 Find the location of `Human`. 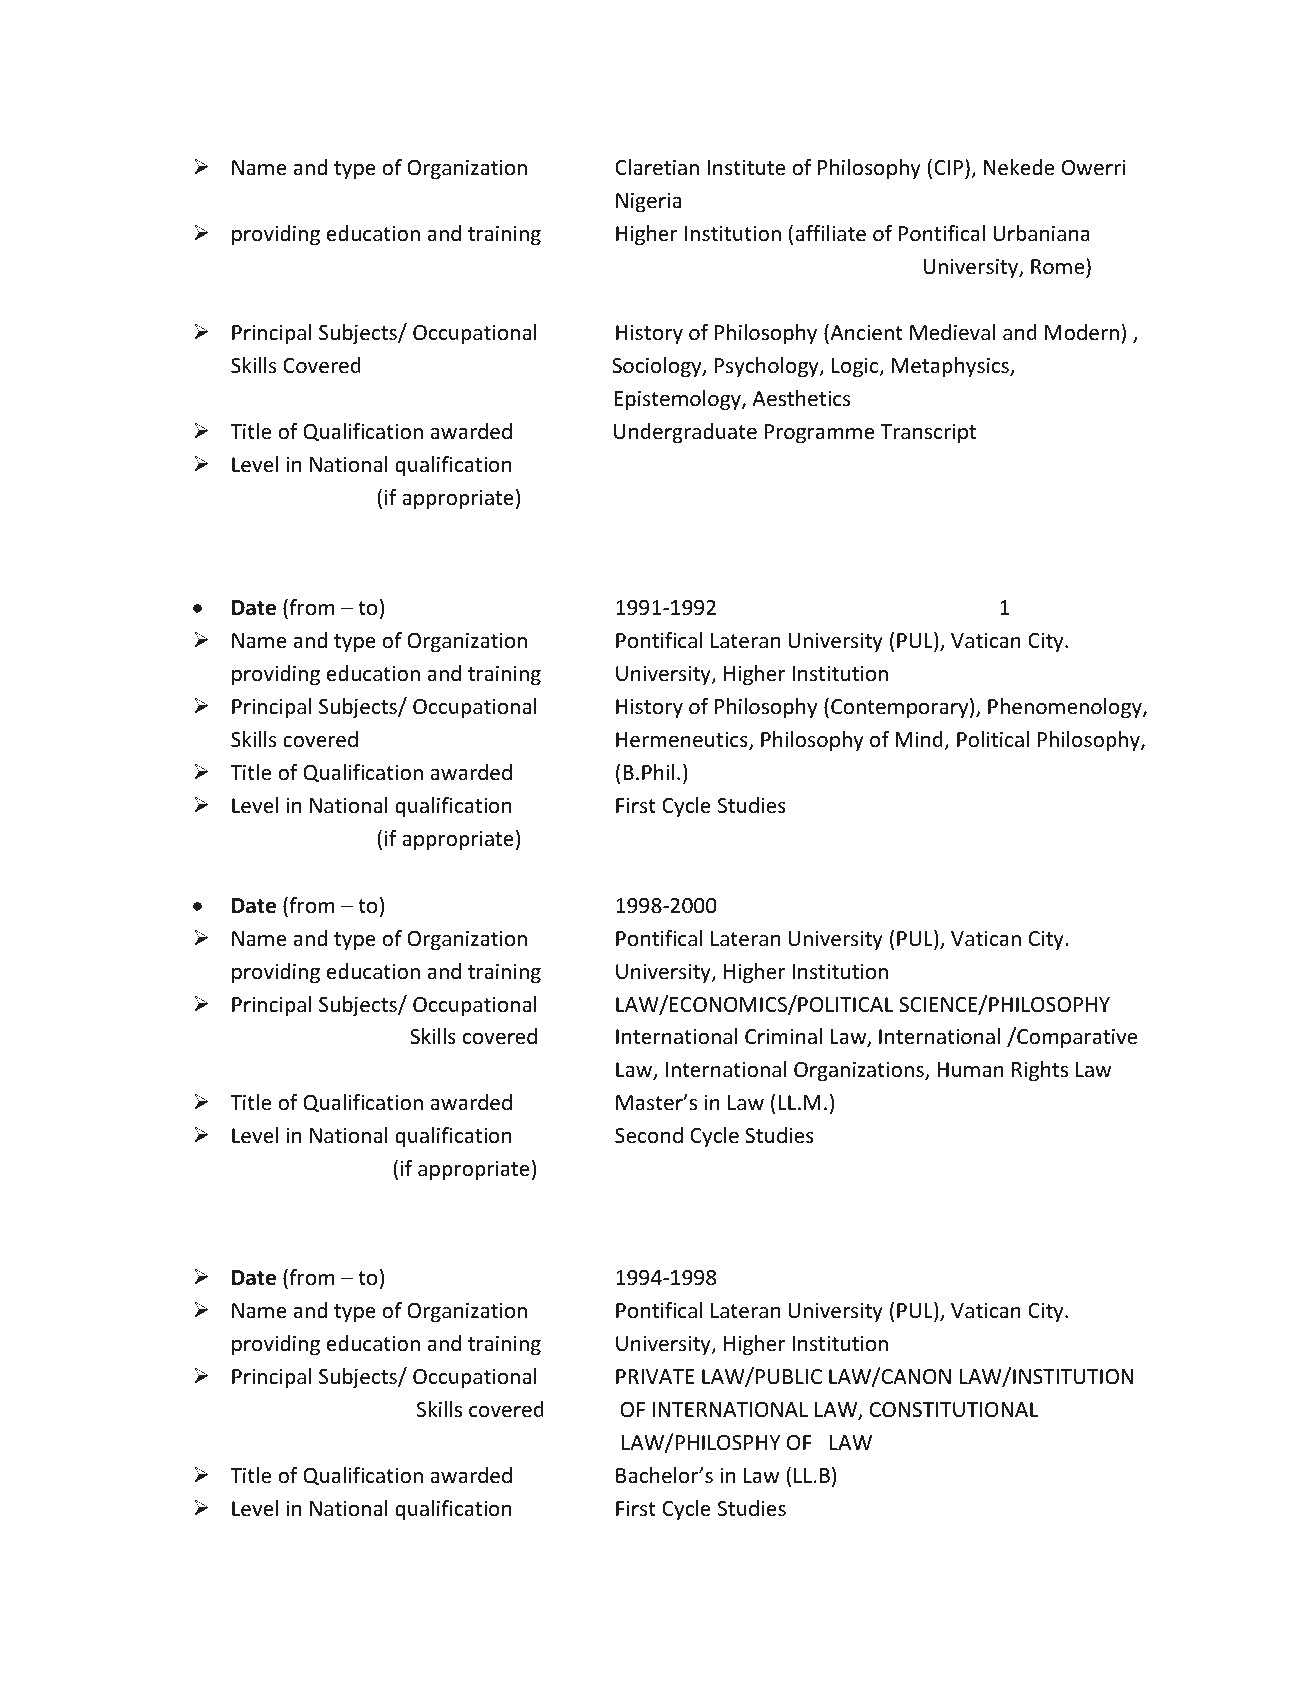

Human is located at coordinates (970, 1069).
